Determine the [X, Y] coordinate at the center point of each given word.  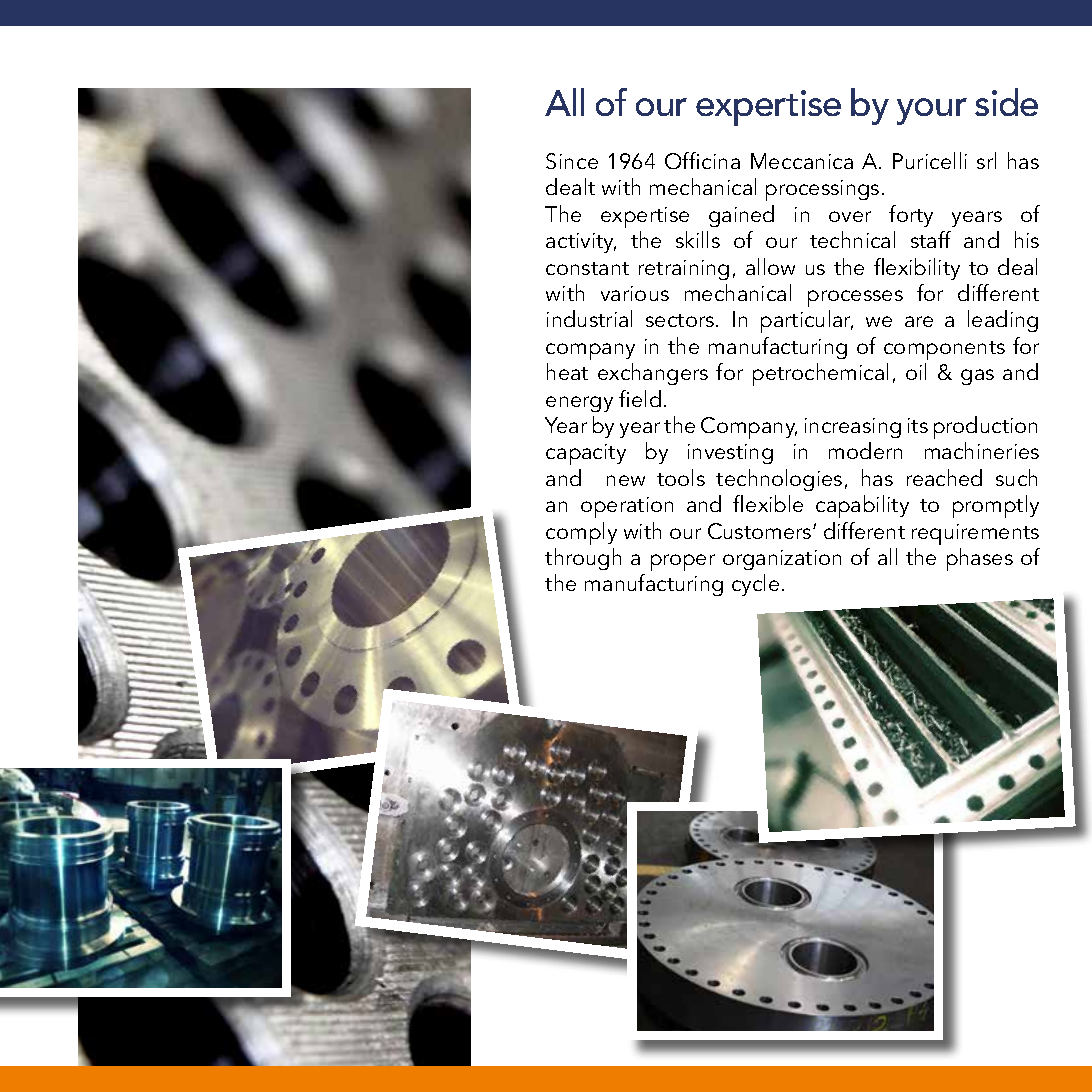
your [932, 111]
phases [980, 559]
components [944, 350]
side [1006, 102]
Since [572, 161]
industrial [589, 318]
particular [807, 321]
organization [782, 560]
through [583, 559]
